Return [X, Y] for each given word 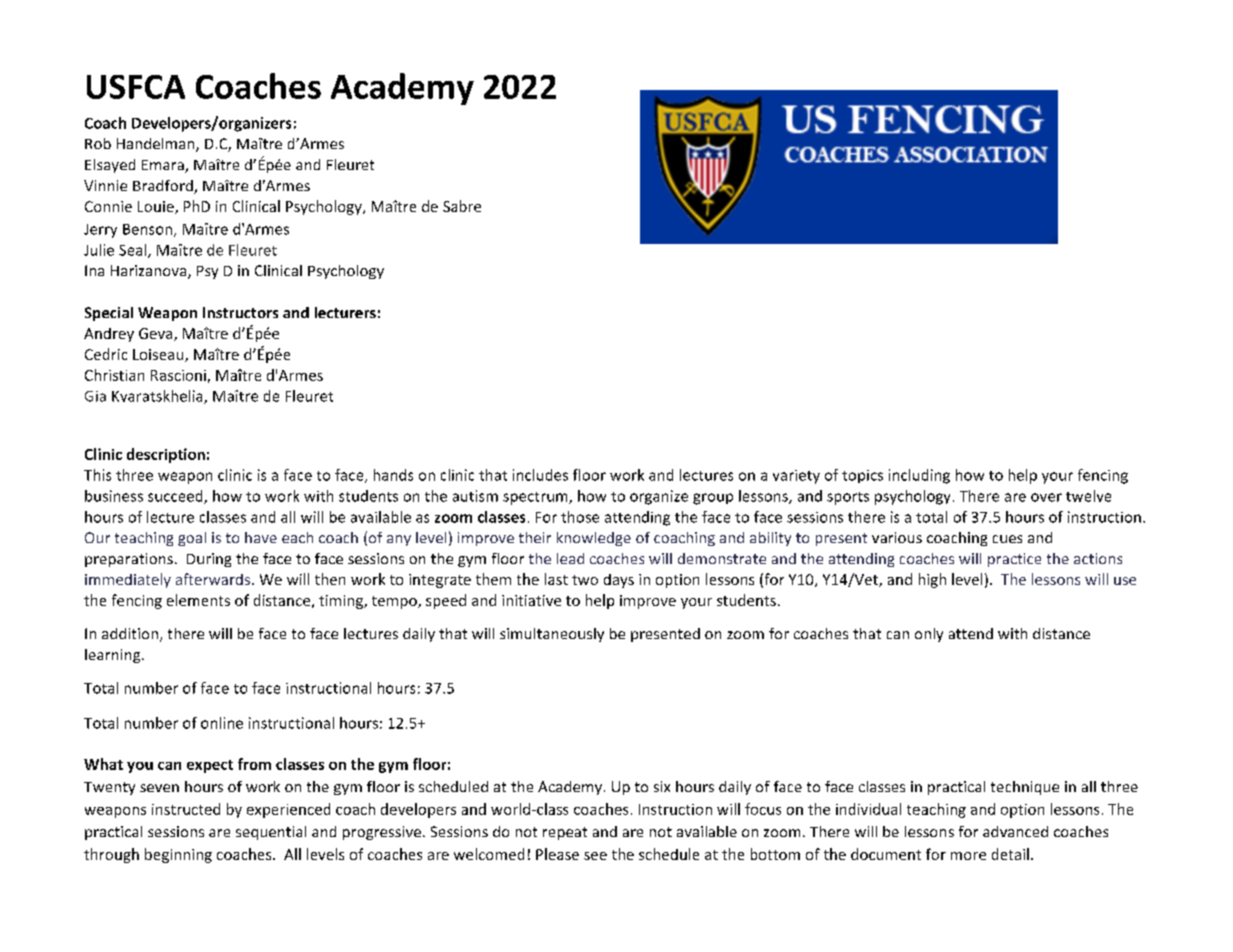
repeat [565, 833]
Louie [157, 207]
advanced [1015, 831]
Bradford [164, 187]
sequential [271, 833]
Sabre [462, 206]
